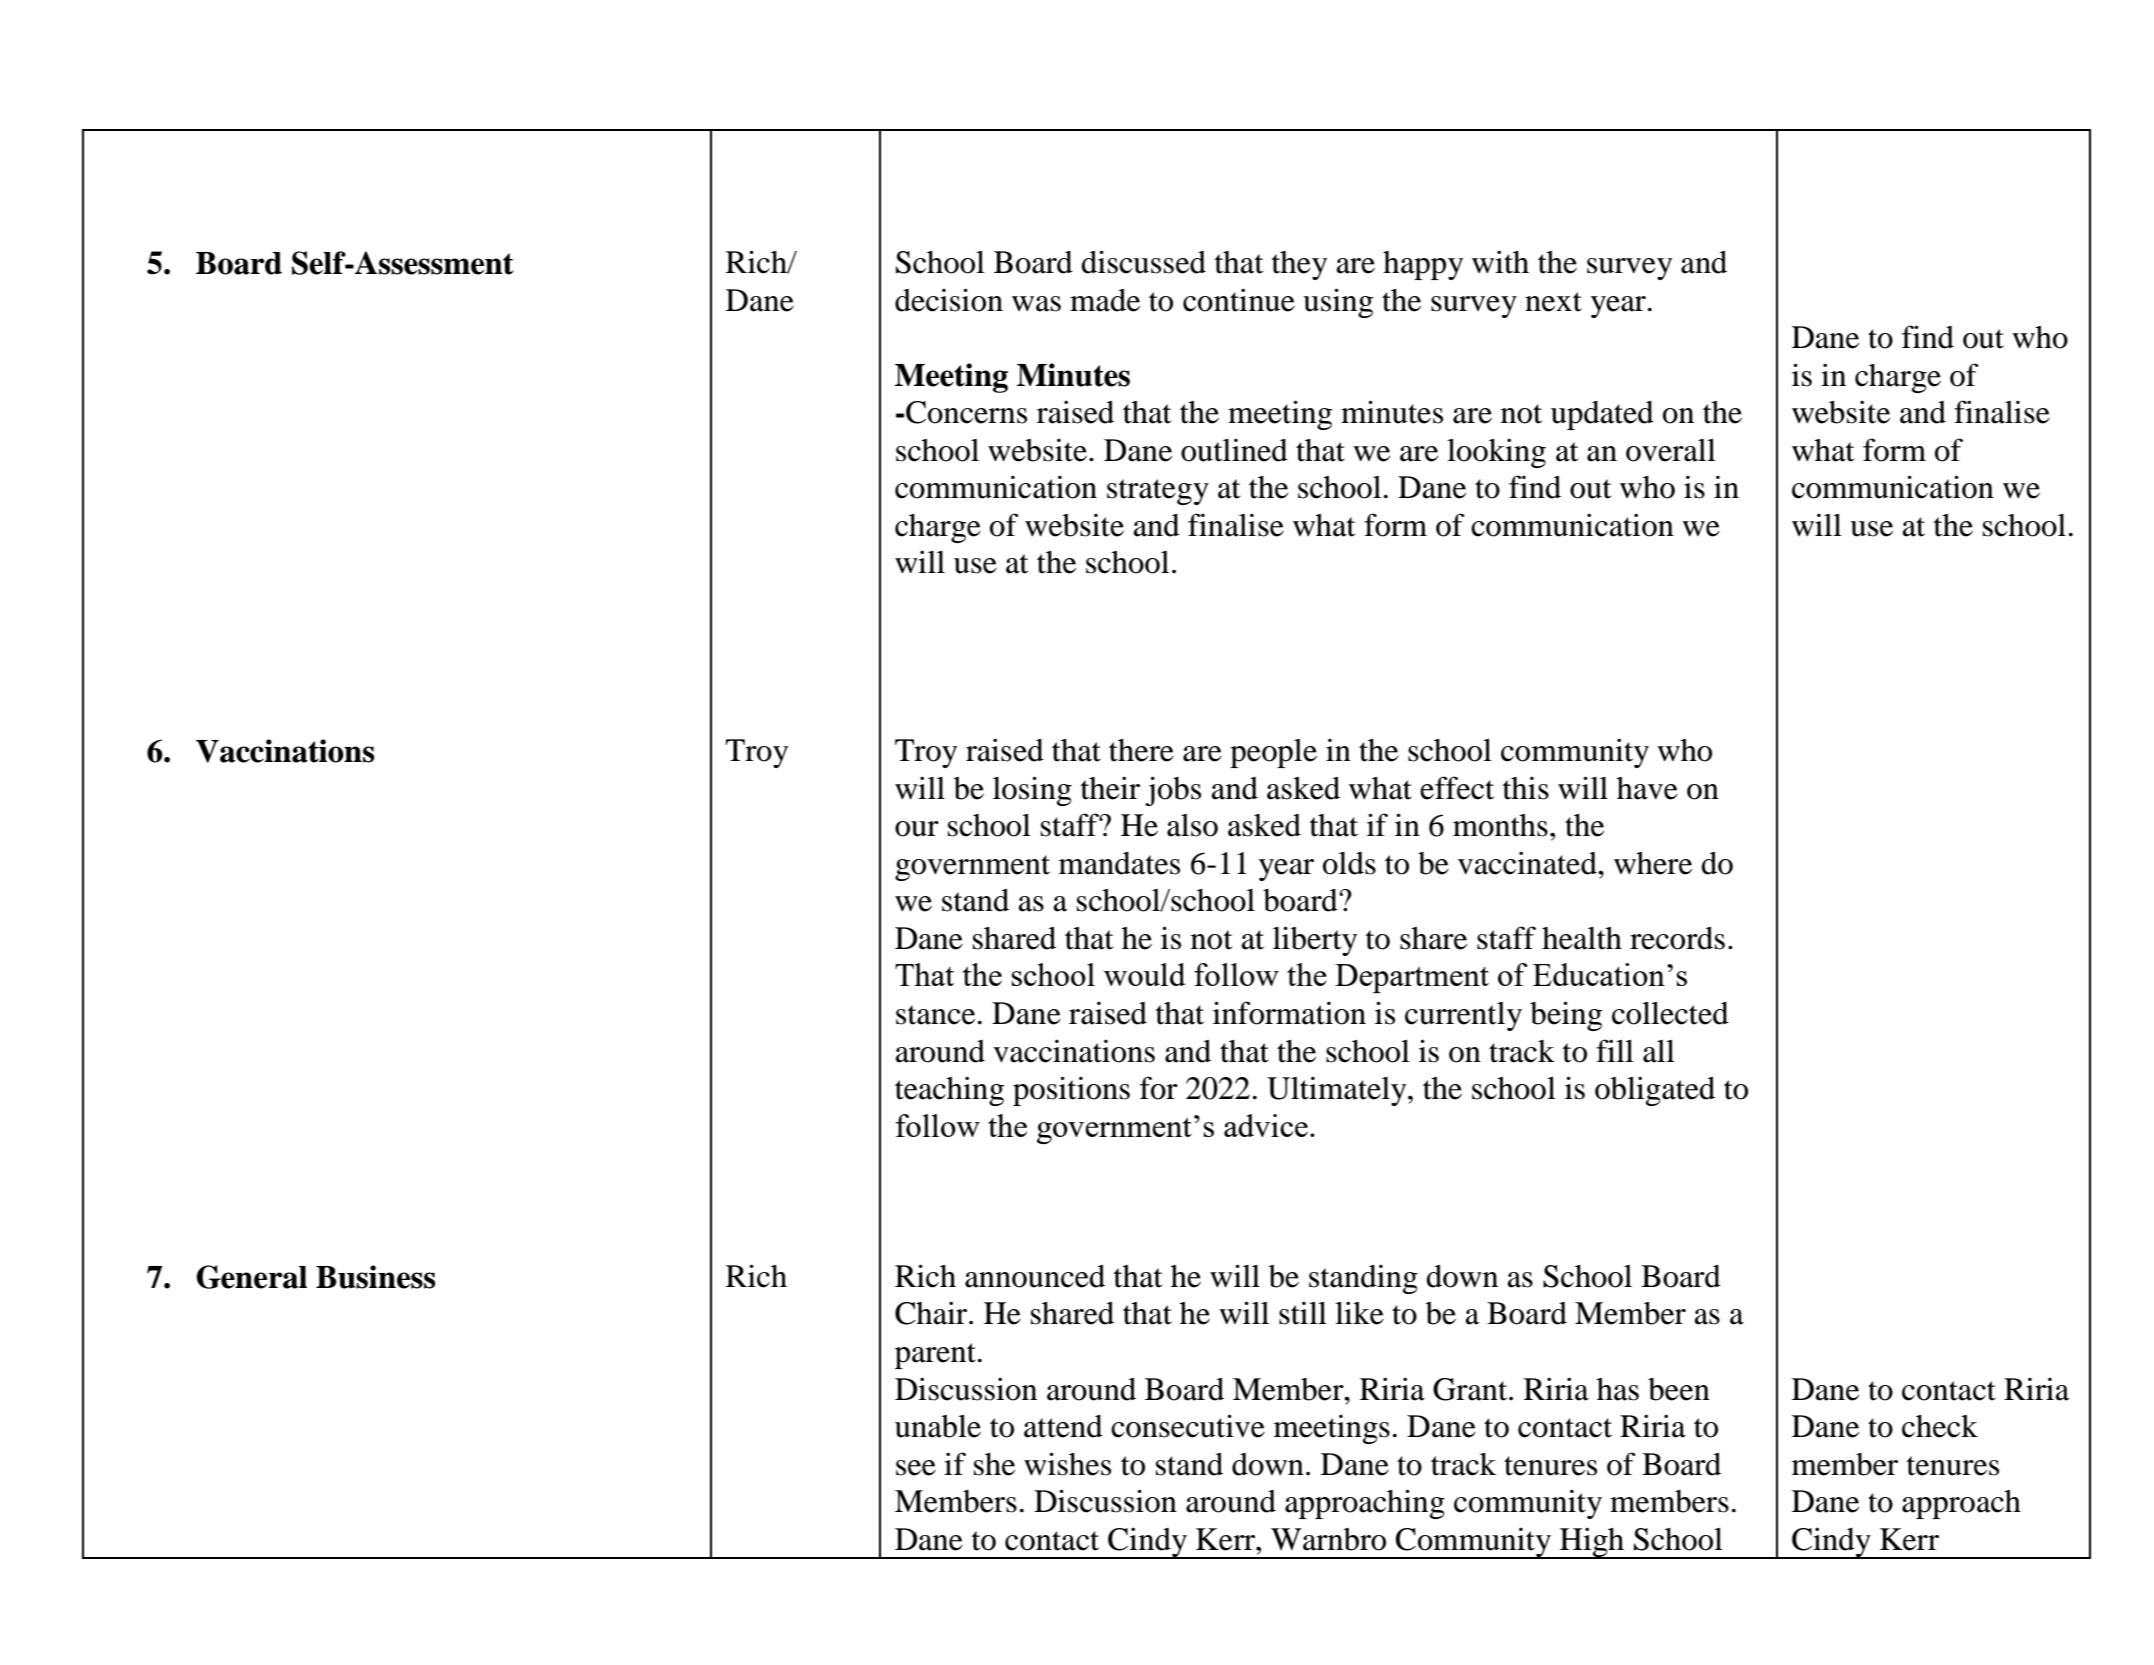  Describe the element at coordinates (1553, 302) in the screenshot. I see `next` at that location.
